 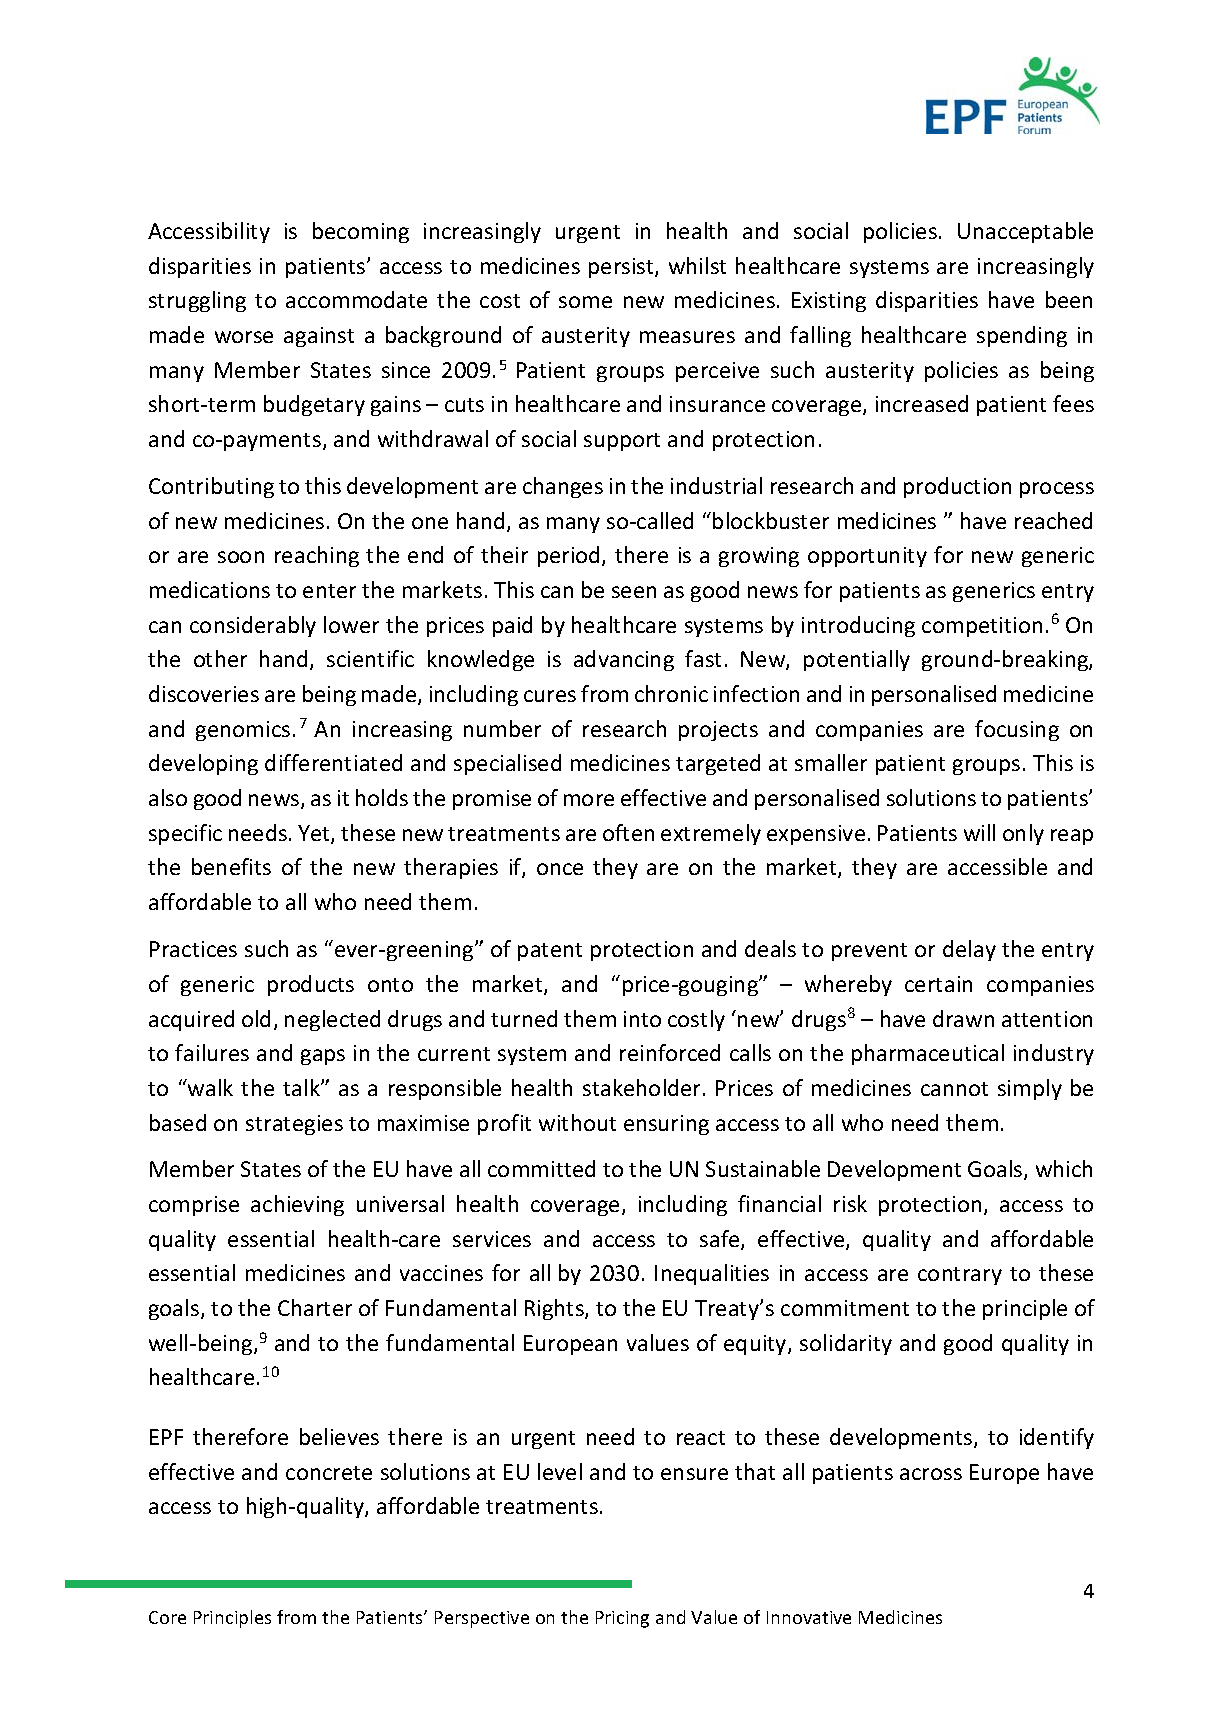 I want to click on struggling, so click(x=197, y=301).
